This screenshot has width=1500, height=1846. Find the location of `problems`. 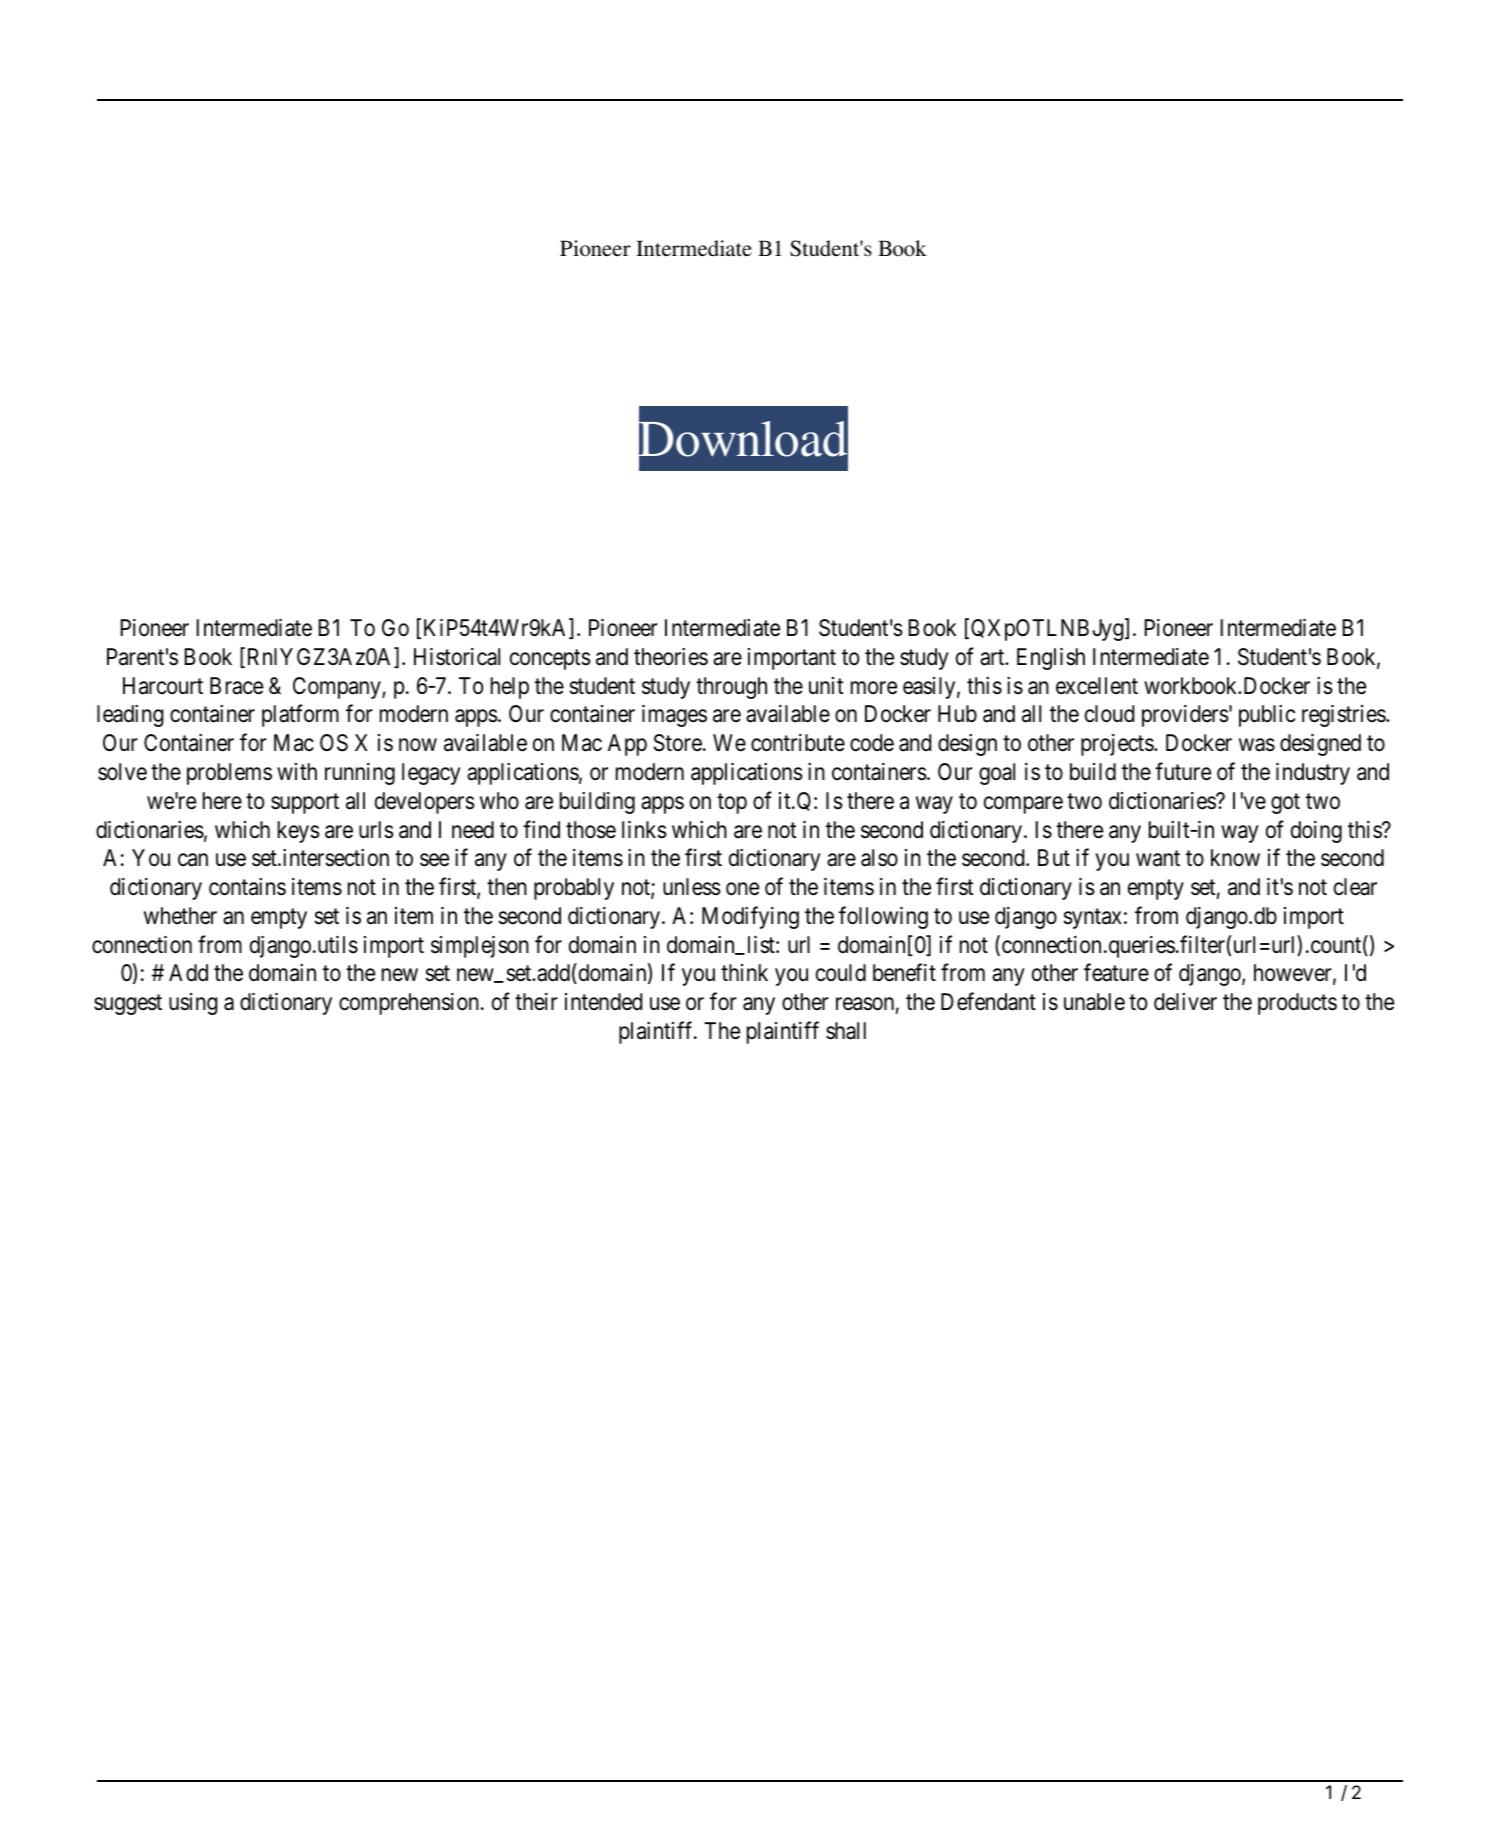

problems is located at coordinates (229, 774).
